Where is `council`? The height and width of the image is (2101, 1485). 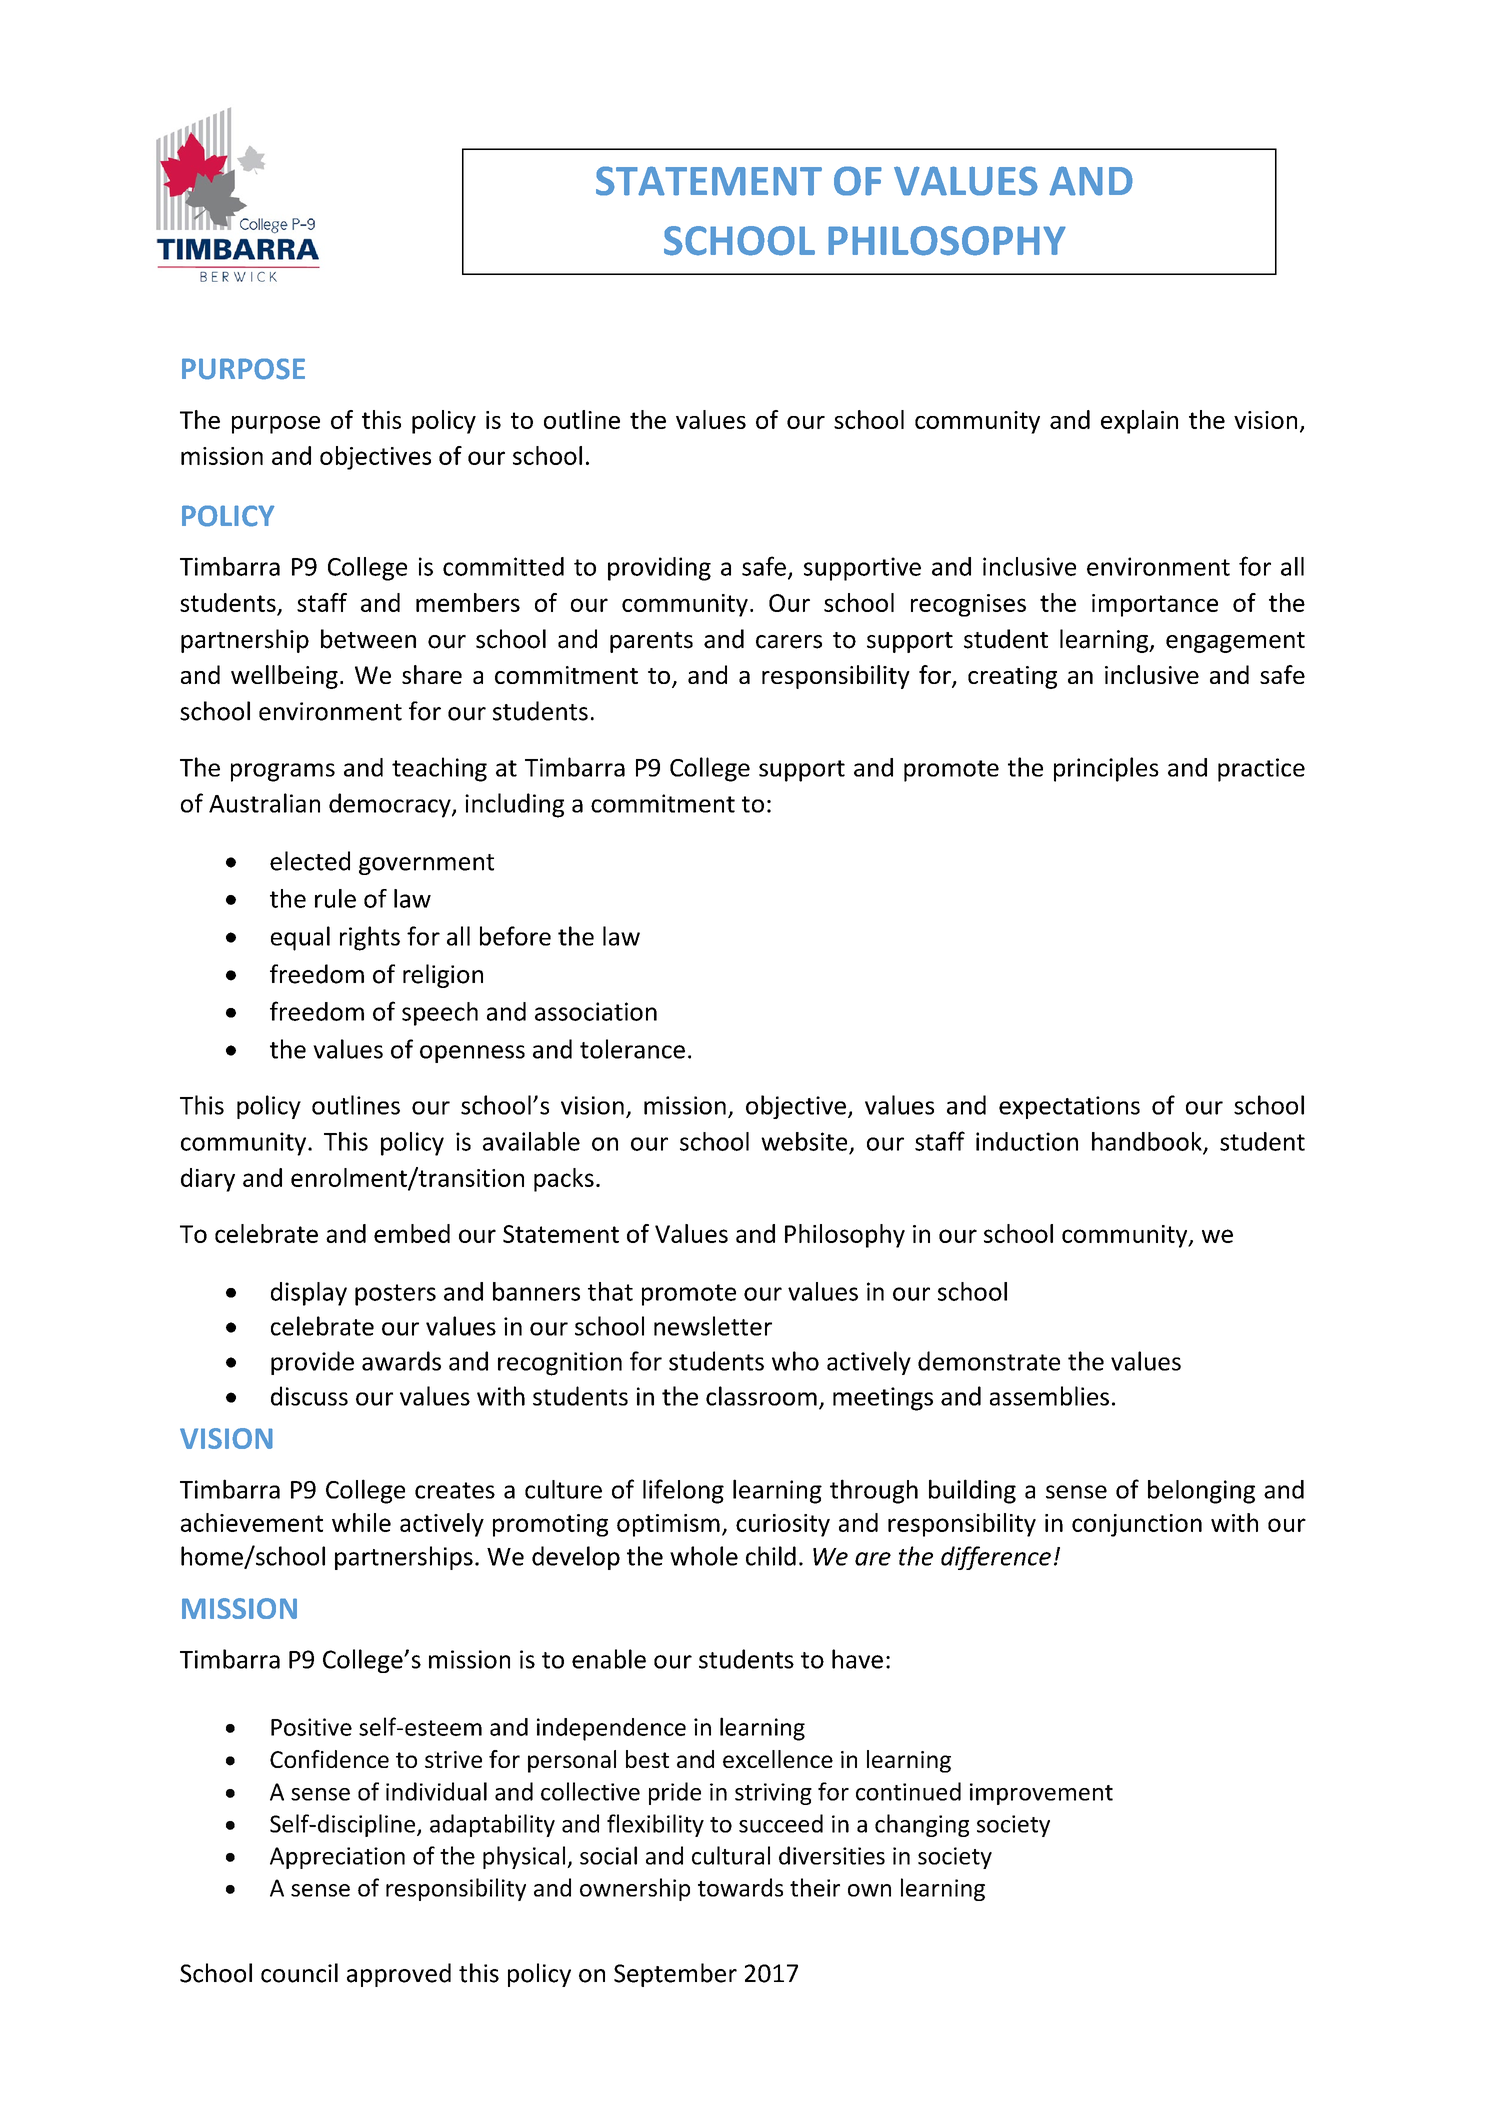
council is located at coordinates (299, 1973).
